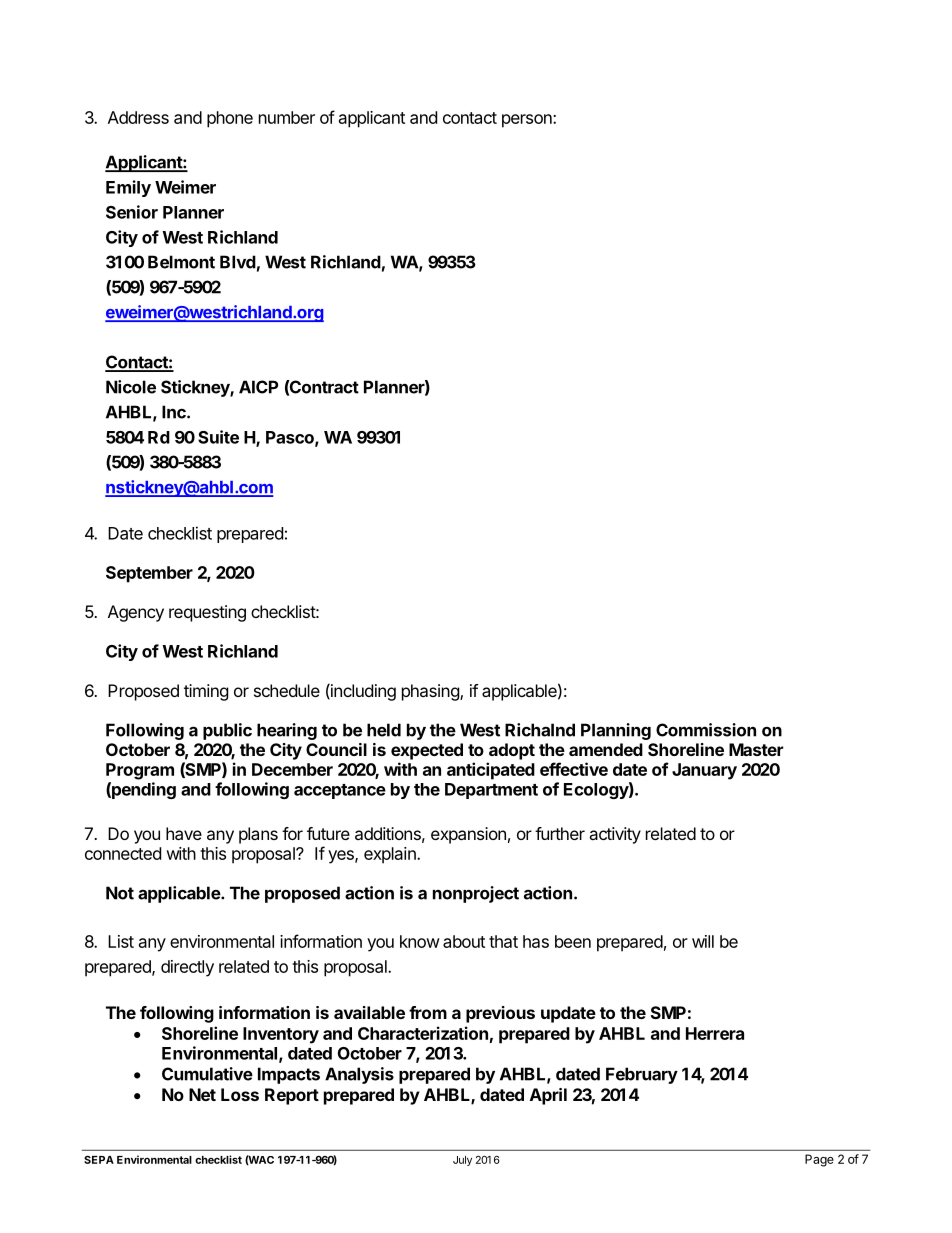 This document has height=1233, width=952. What do you see at coordinates (706, 730) in the document?
I see `Commission` at bounding box center [706, 730].
